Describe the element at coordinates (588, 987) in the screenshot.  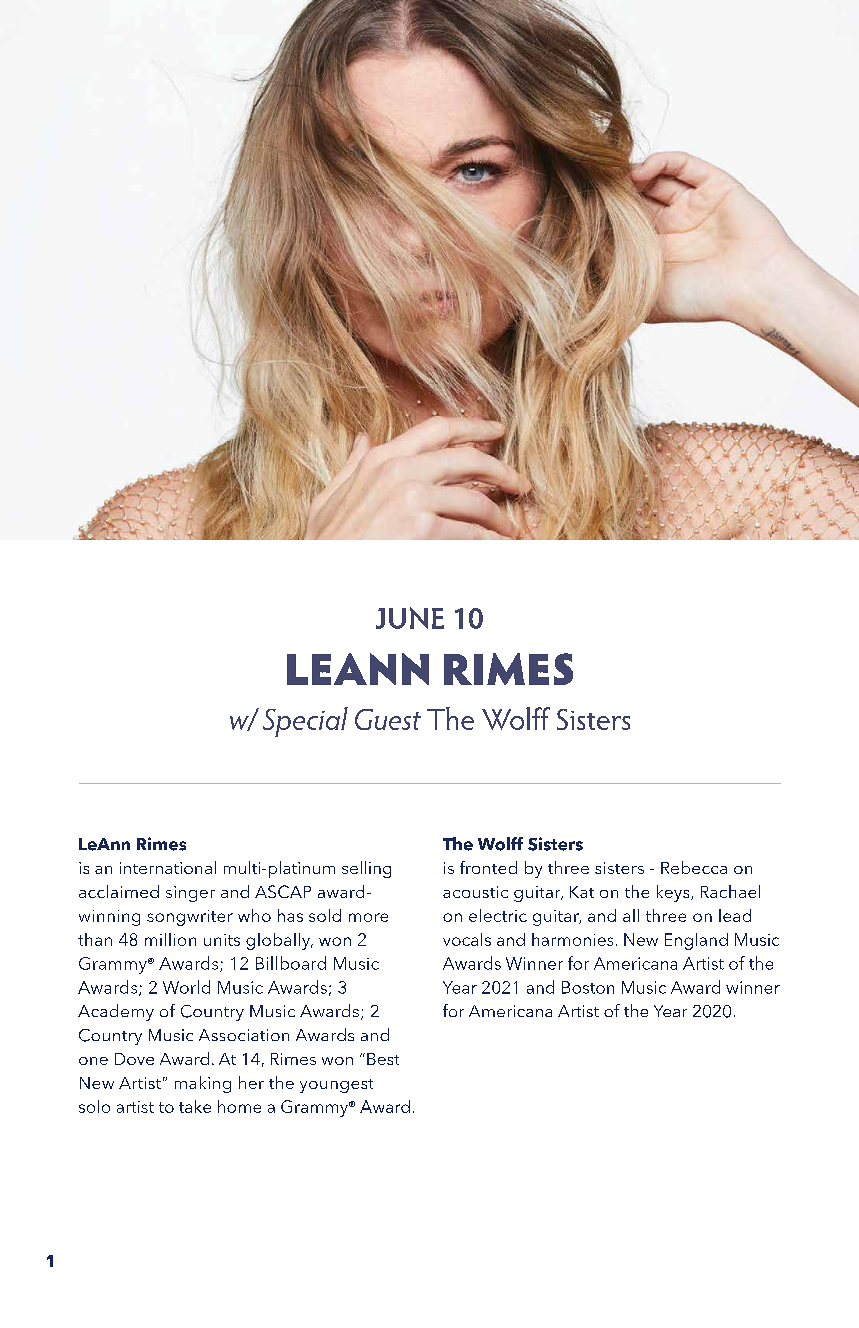
I see `Boston` at that location.
